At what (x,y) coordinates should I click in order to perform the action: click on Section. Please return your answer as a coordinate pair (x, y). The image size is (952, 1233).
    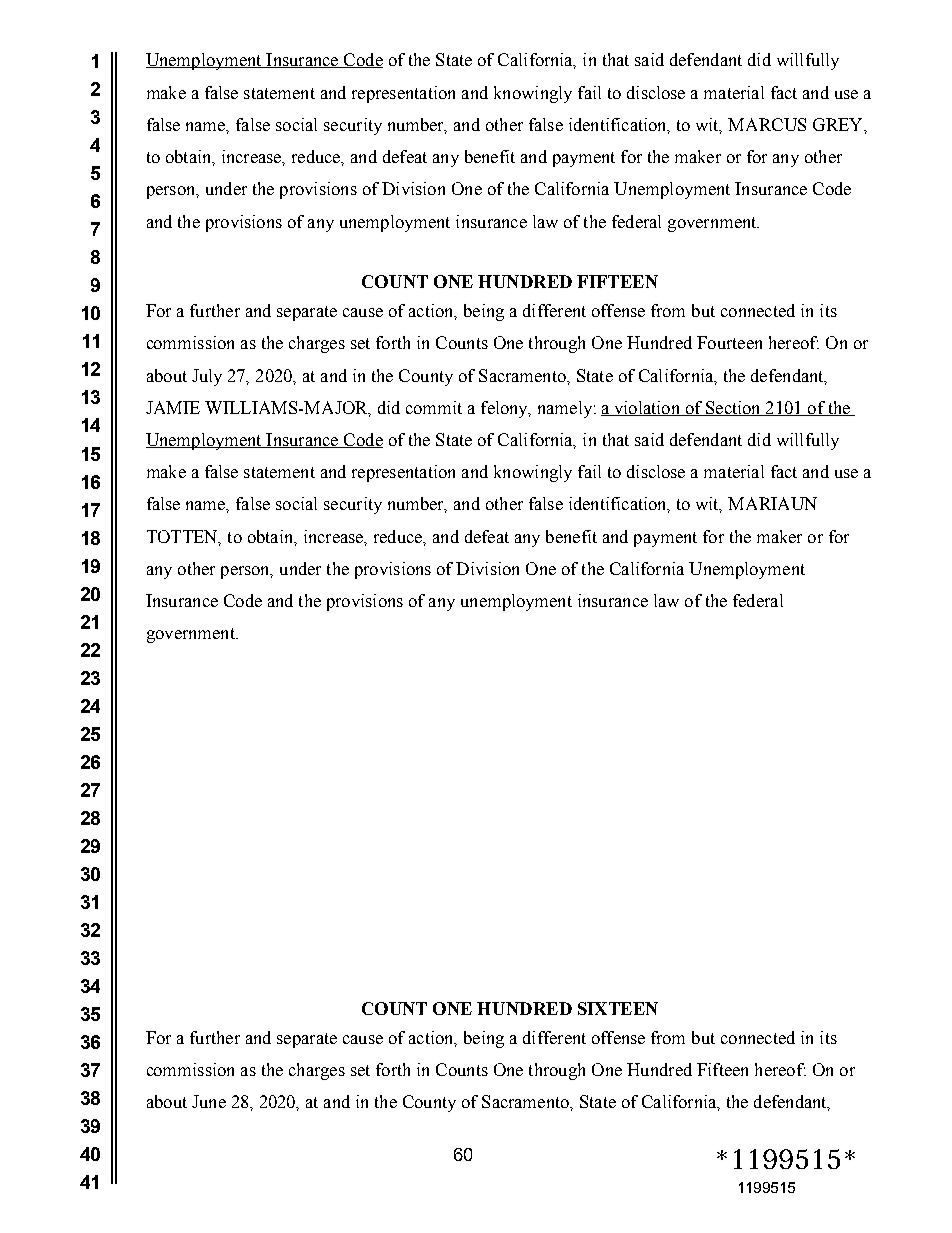
    Looking at the image, I should click on (733, 408).
